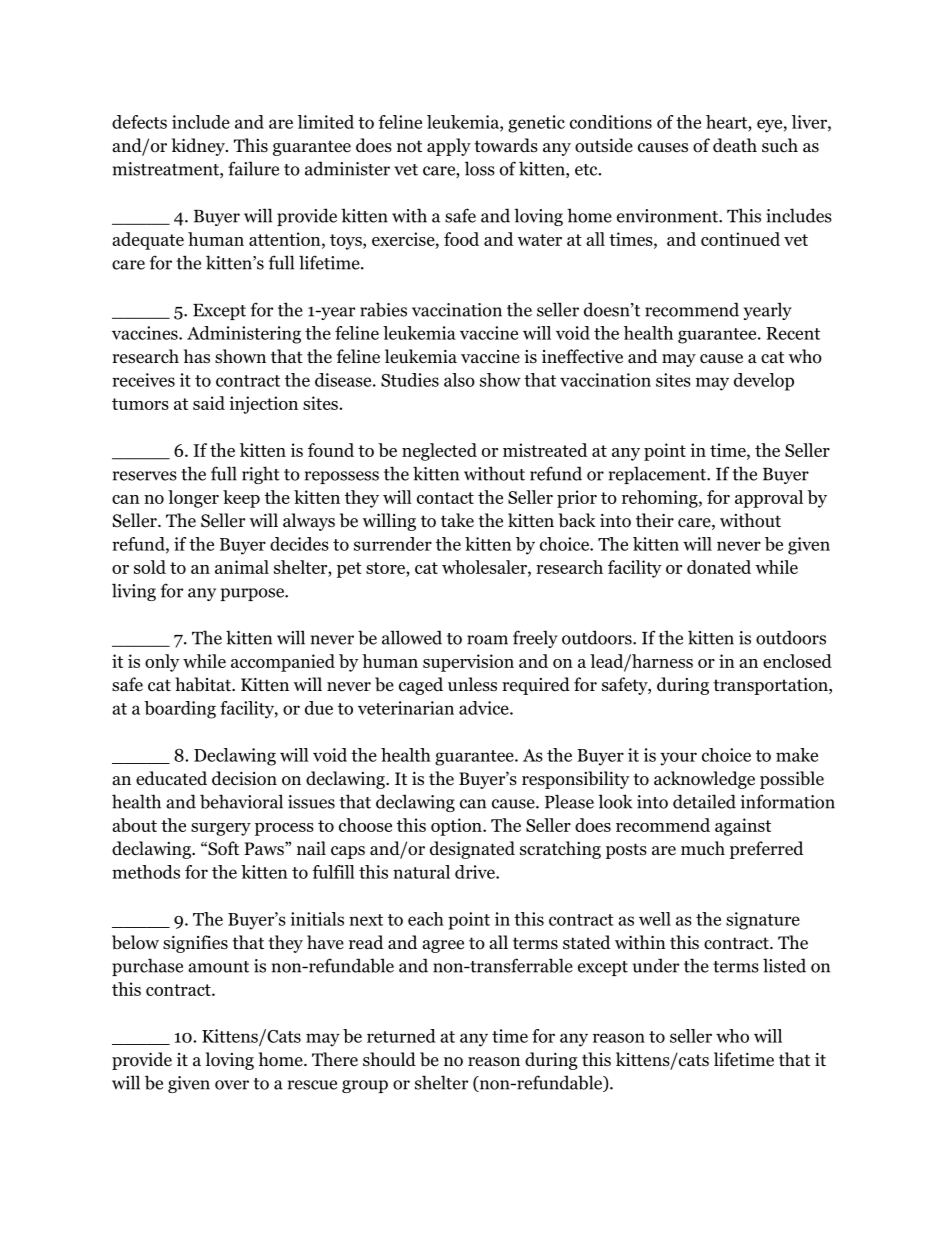  What do you see at coordinates (439, 452) in the screenshot?
I see `neglected` at bounding box center [439, 452].
